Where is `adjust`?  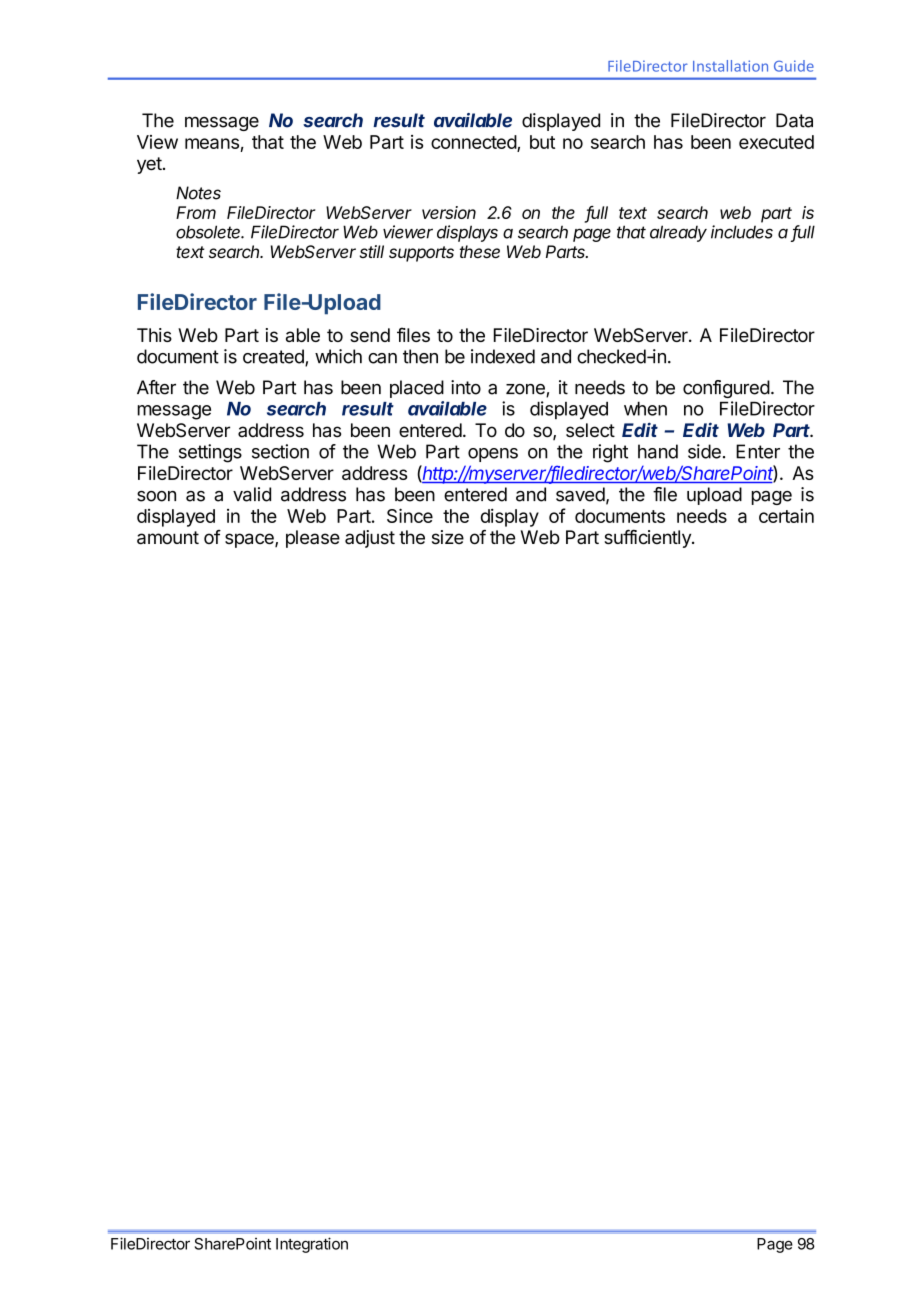
adjust is located at coordinates (370, 539).
